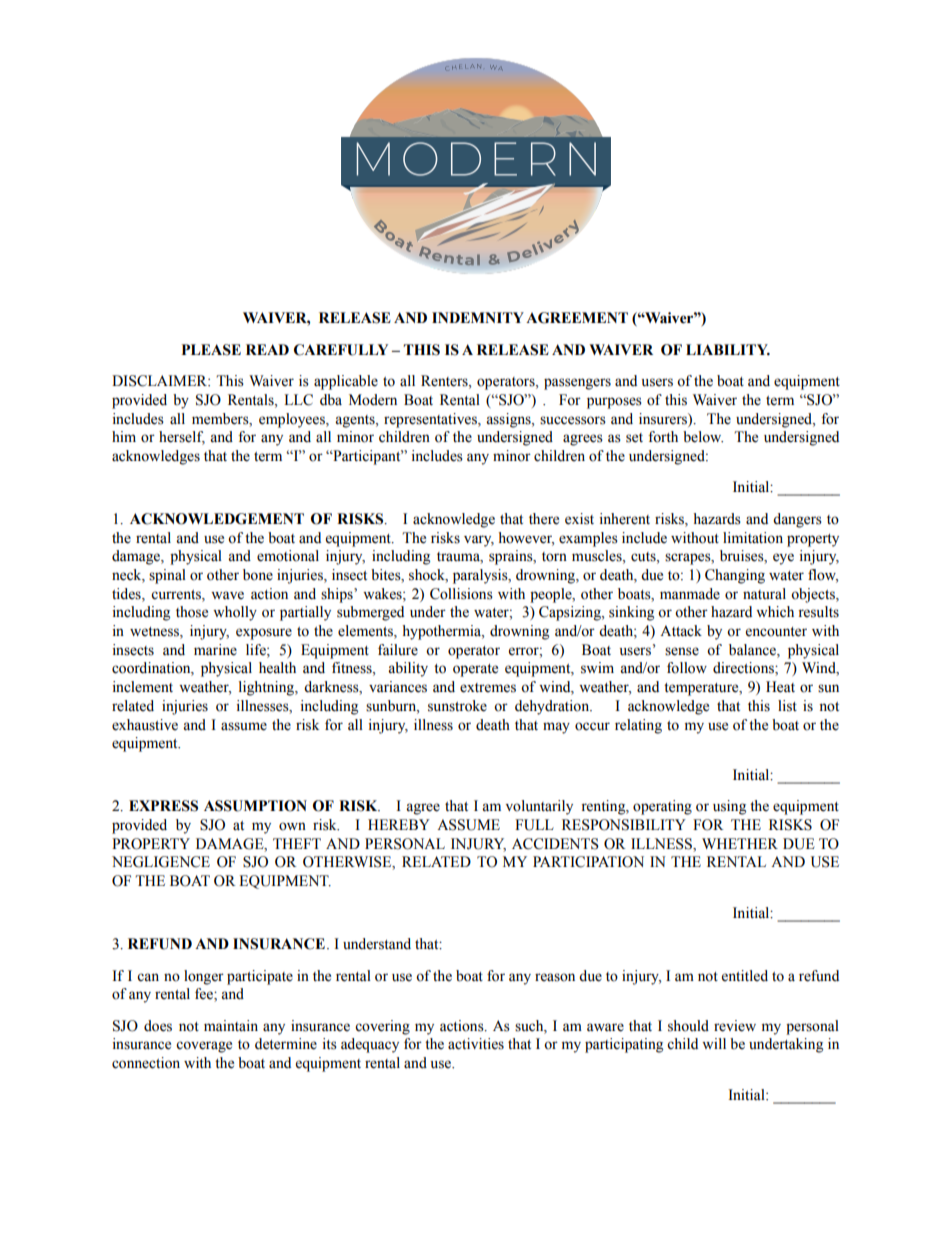  Describe the element at coordinates (780, 687) in the screenshot. I see `Heat` at that location.
